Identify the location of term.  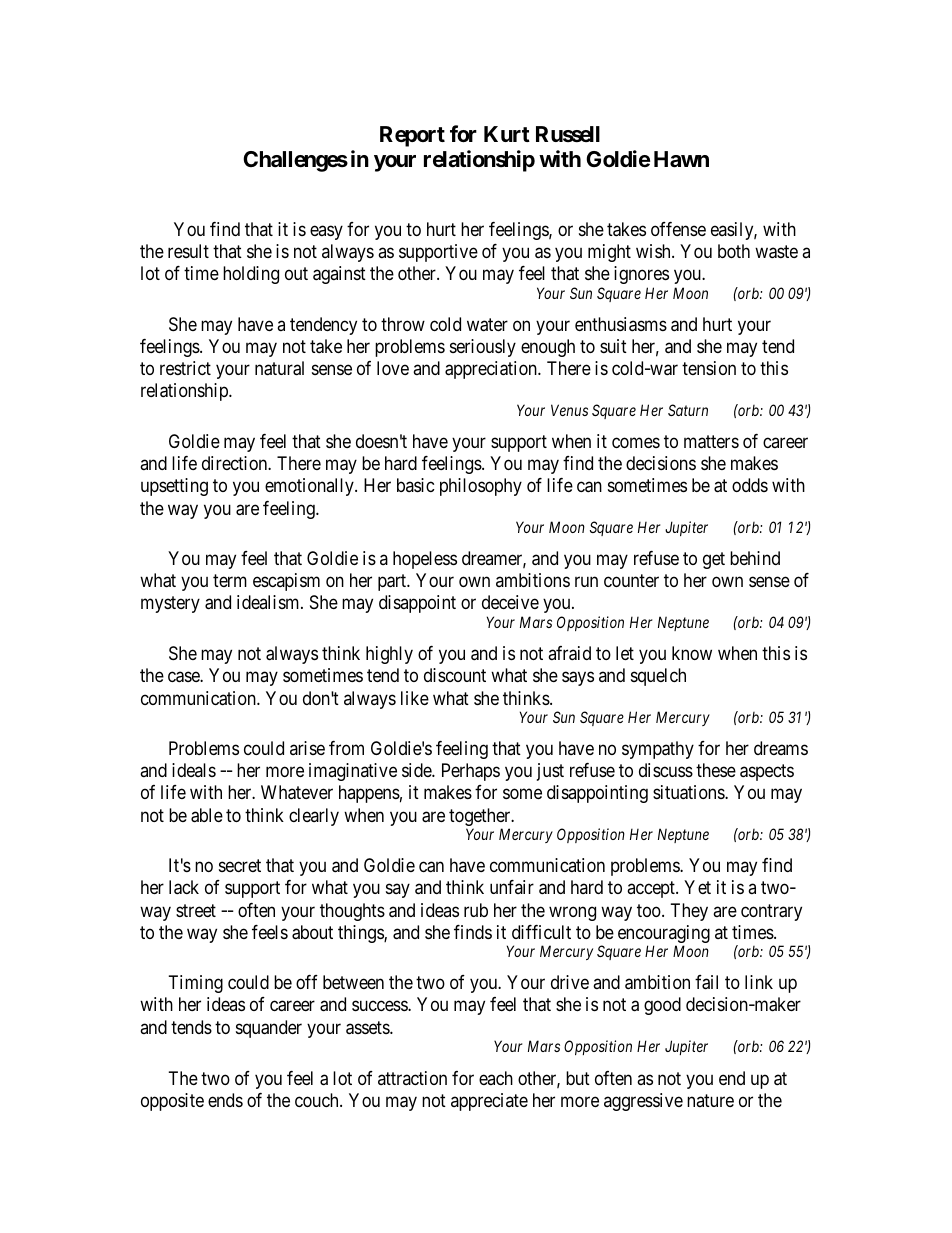
(230, 580).
